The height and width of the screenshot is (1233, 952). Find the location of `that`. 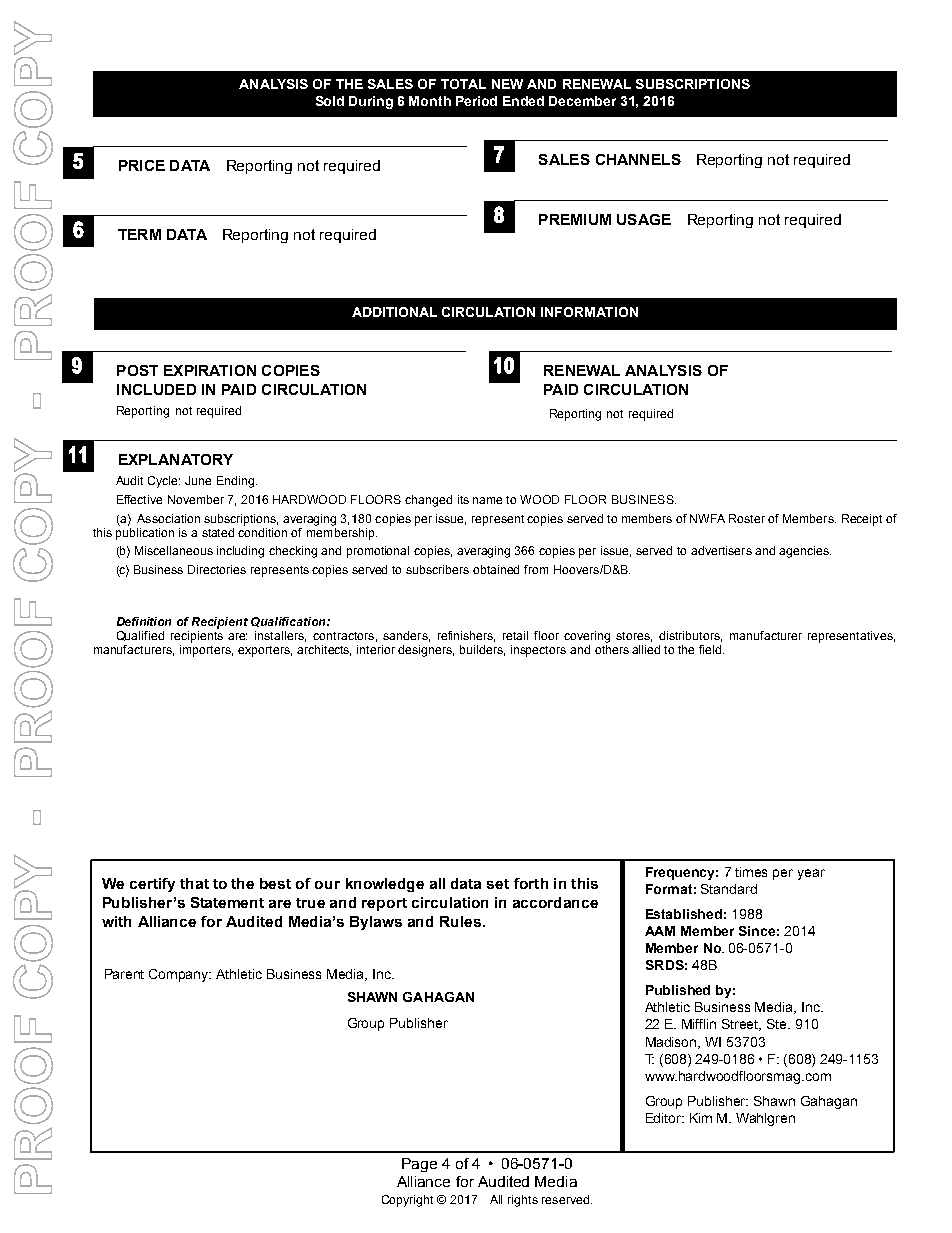

that is located at coordinates (194, 883).
